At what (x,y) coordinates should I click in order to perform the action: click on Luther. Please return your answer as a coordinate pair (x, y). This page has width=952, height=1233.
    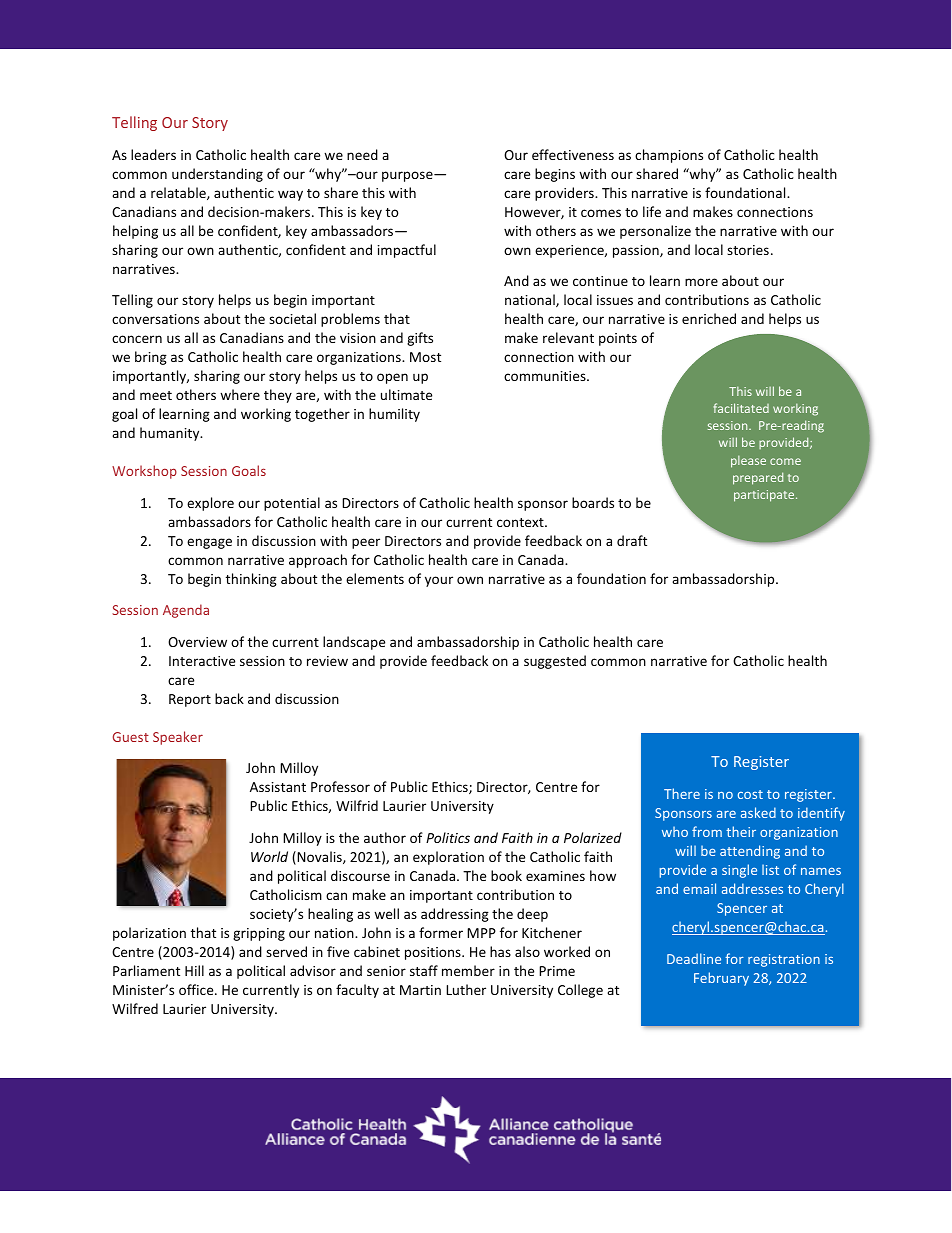
    Looking at the image, I should click on (466, 989).
